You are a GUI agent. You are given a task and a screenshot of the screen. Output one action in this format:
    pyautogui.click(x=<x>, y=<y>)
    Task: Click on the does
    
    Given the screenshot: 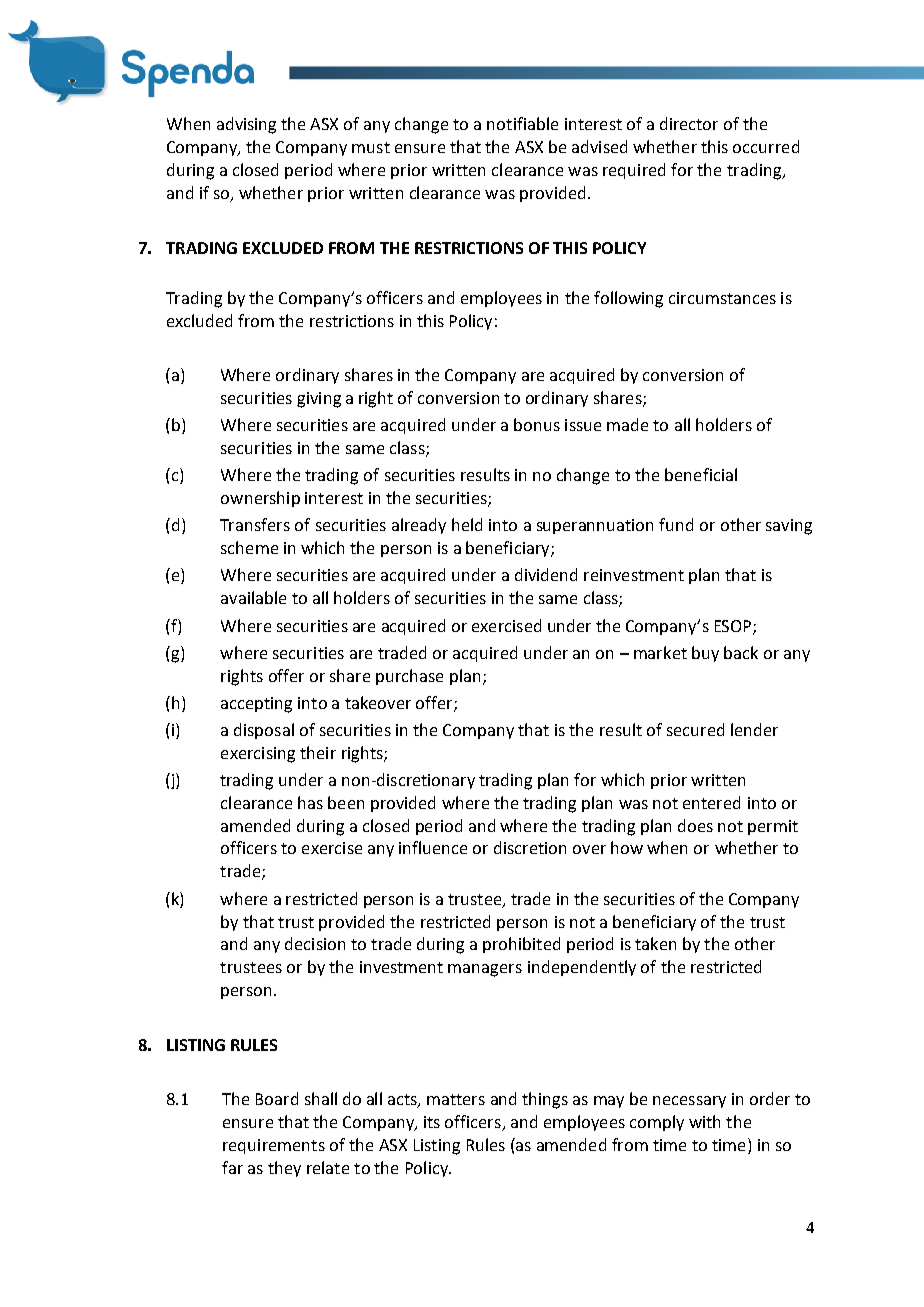 What is the action you would take?
    pyautogui.click(x=695, y=825)
